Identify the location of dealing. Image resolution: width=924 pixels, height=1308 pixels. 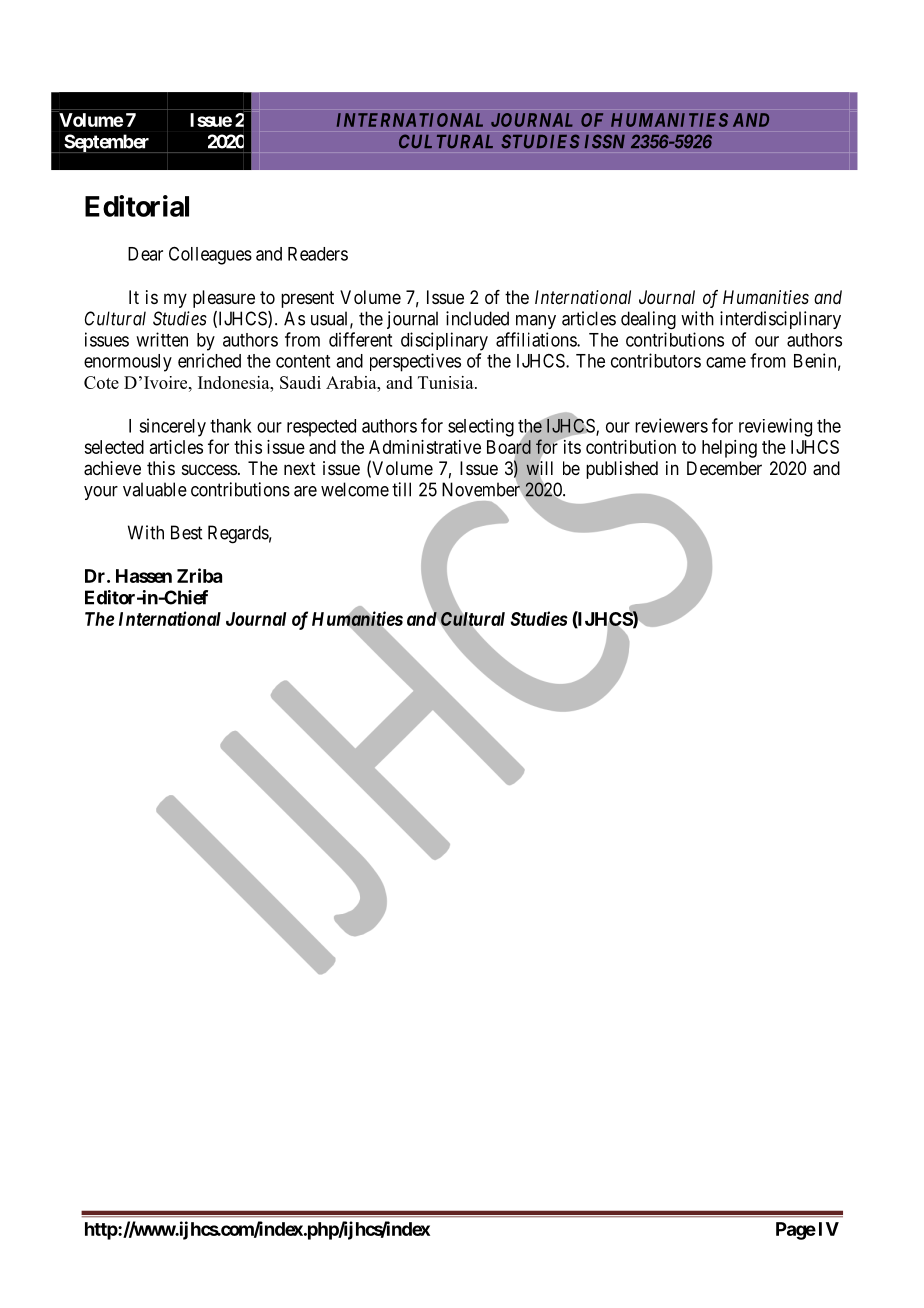
(648, 320).
